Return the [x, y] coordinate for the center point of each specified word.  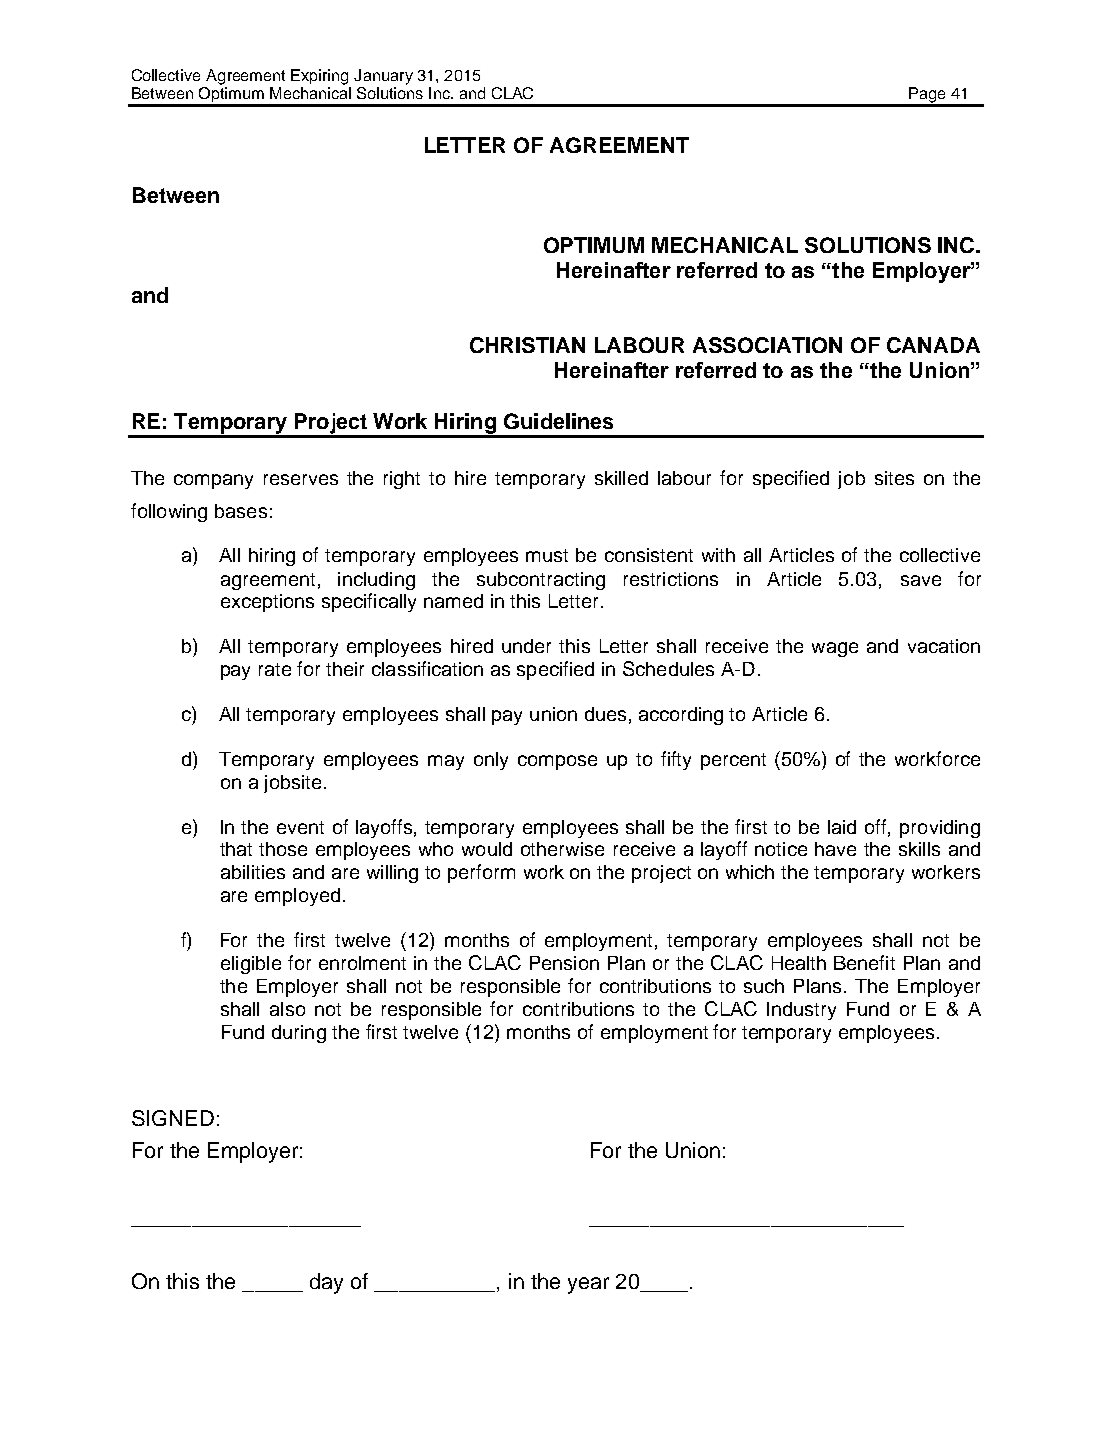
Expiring [319, 77]
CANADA [933, 345]
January [383, 77]
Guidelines [558, 421]
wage [835, 649]
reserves [301, 479]
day [326, 1283]
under [526, 646]
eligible [251, 965]
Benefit [864, 962]
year [588, 1285]
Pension [564, 963]
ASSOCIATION [767, 345]
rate [275, 669]
